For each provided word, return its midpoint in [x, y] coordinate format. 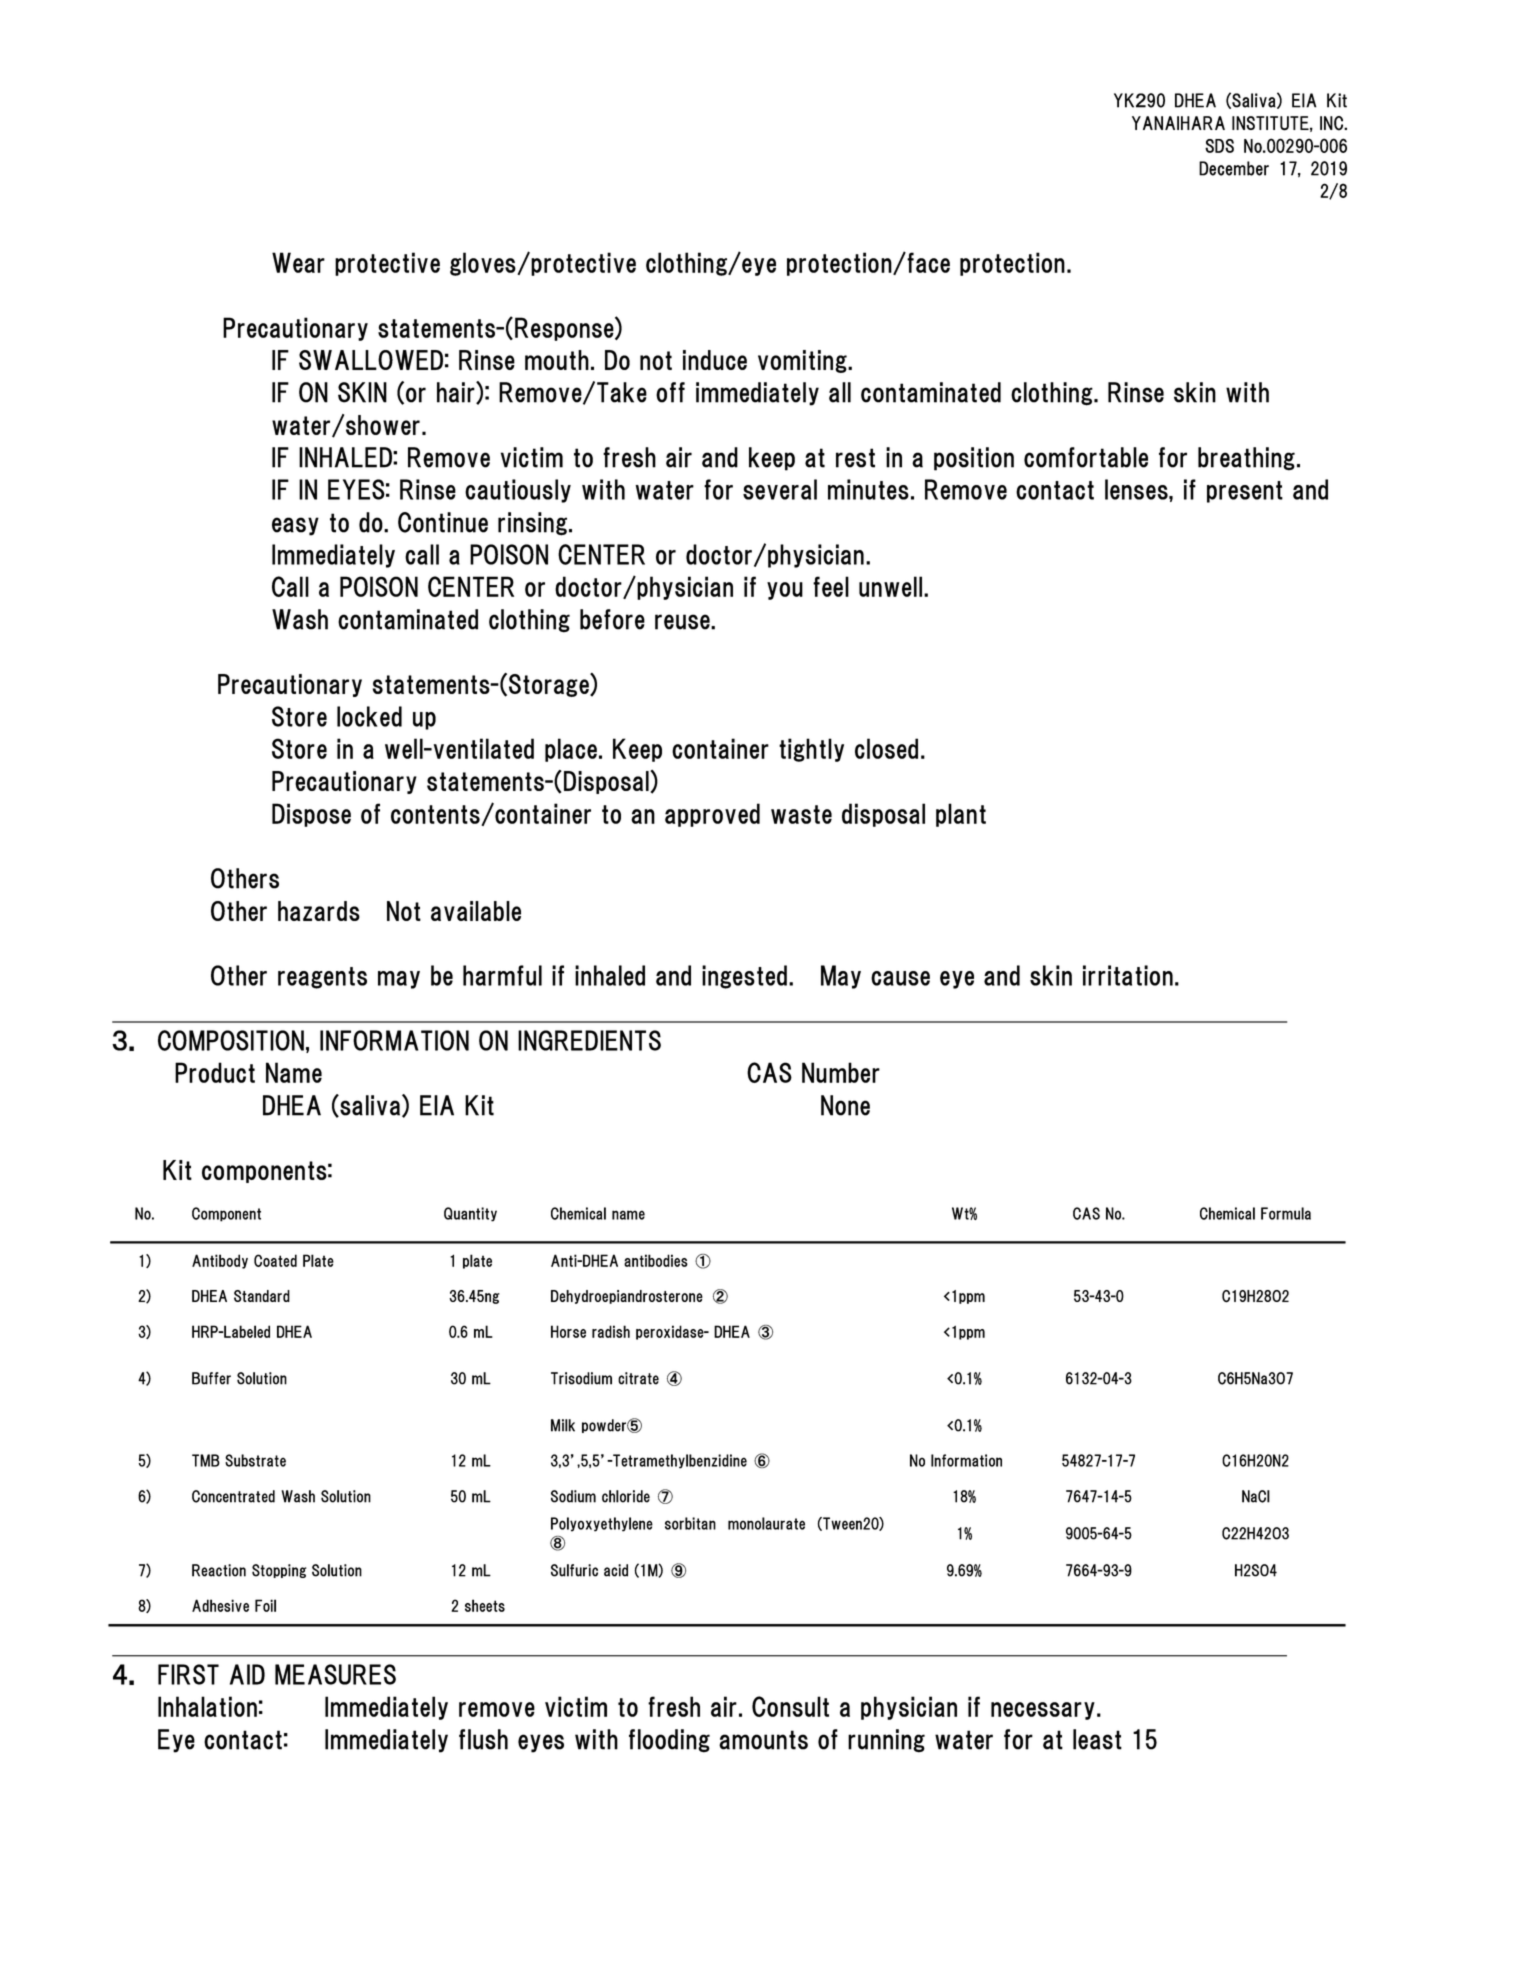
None [845, 1105]
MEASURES [335, 1674]
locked [369, 716]
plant [961, 815]
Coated [275, 1260]
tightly [811, 750]
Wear [298, 262]
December [1234, 168]
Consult [790, 1706]
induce [715, 360]
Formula [1286, 1213]
